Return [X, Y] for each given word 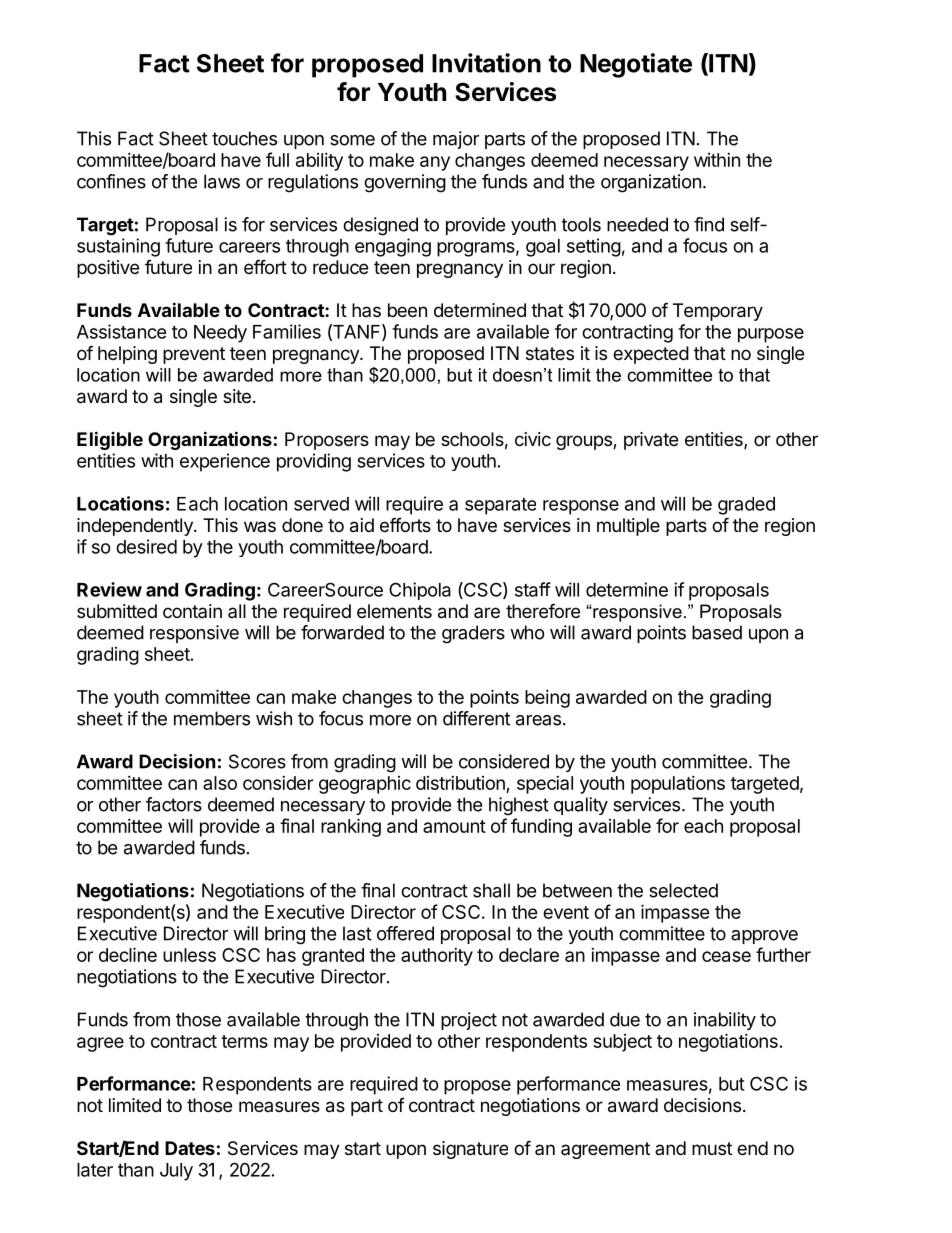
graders [473, 634]
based [717, 632]
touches [244, 138]
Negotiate [636, 65]
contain [192, 611]
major [456, 140]
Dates [190, 1148]
